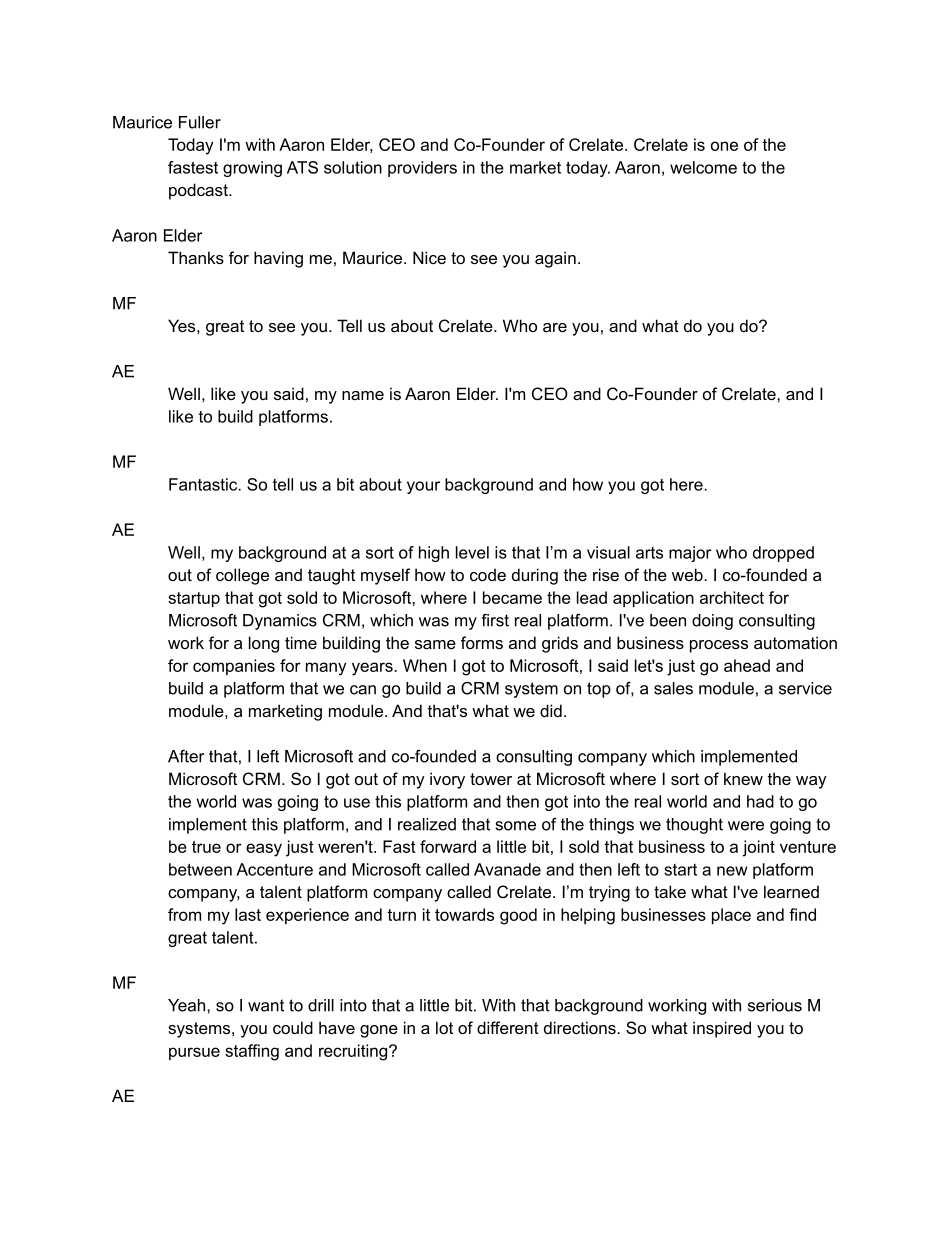  I want to click on different, so click(508, 1027).
